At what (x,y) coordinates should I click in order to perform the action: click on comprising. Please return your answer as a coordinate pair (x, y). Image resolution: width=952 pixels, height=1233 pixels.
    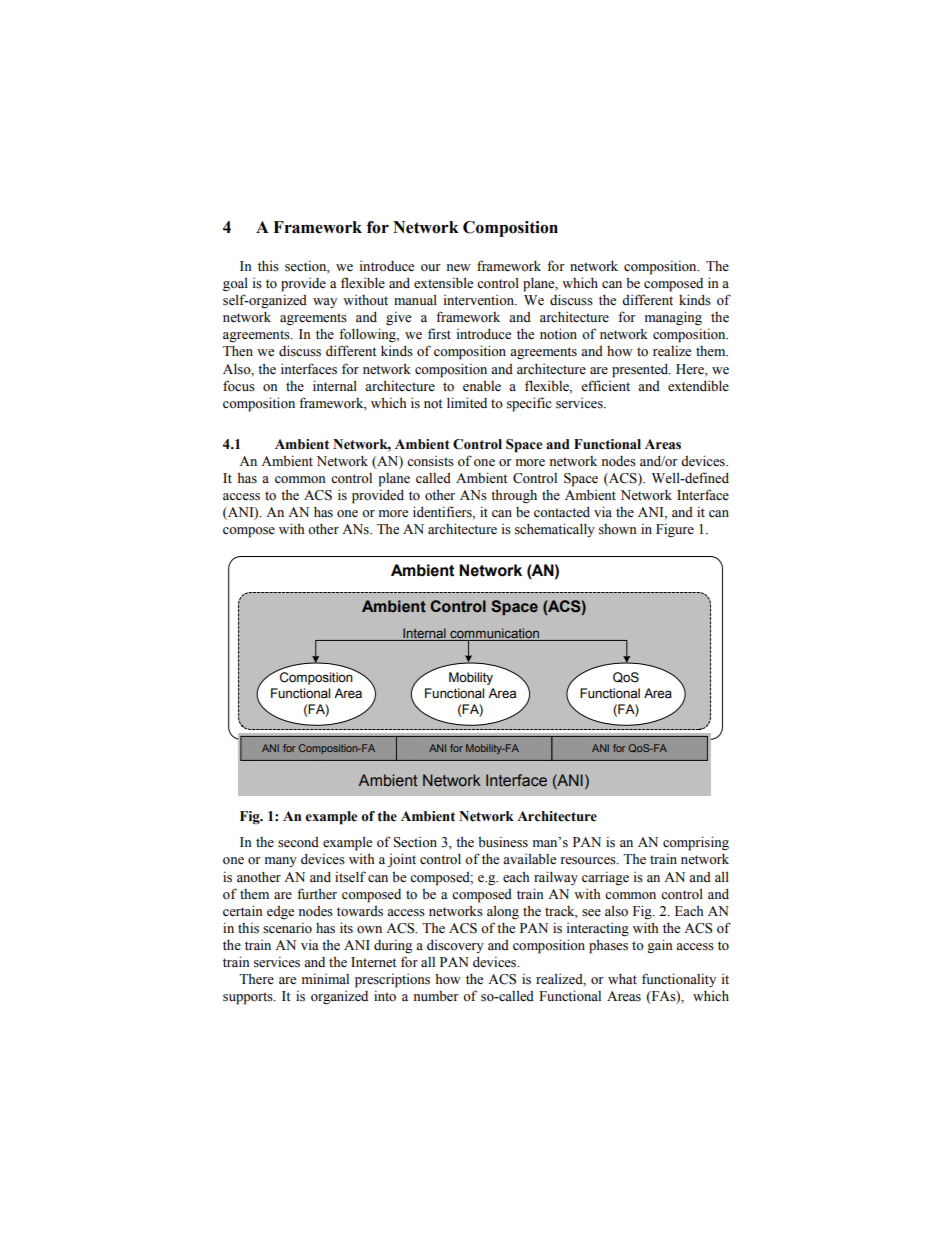
    Looking at the image, I should click on (696, 843).
